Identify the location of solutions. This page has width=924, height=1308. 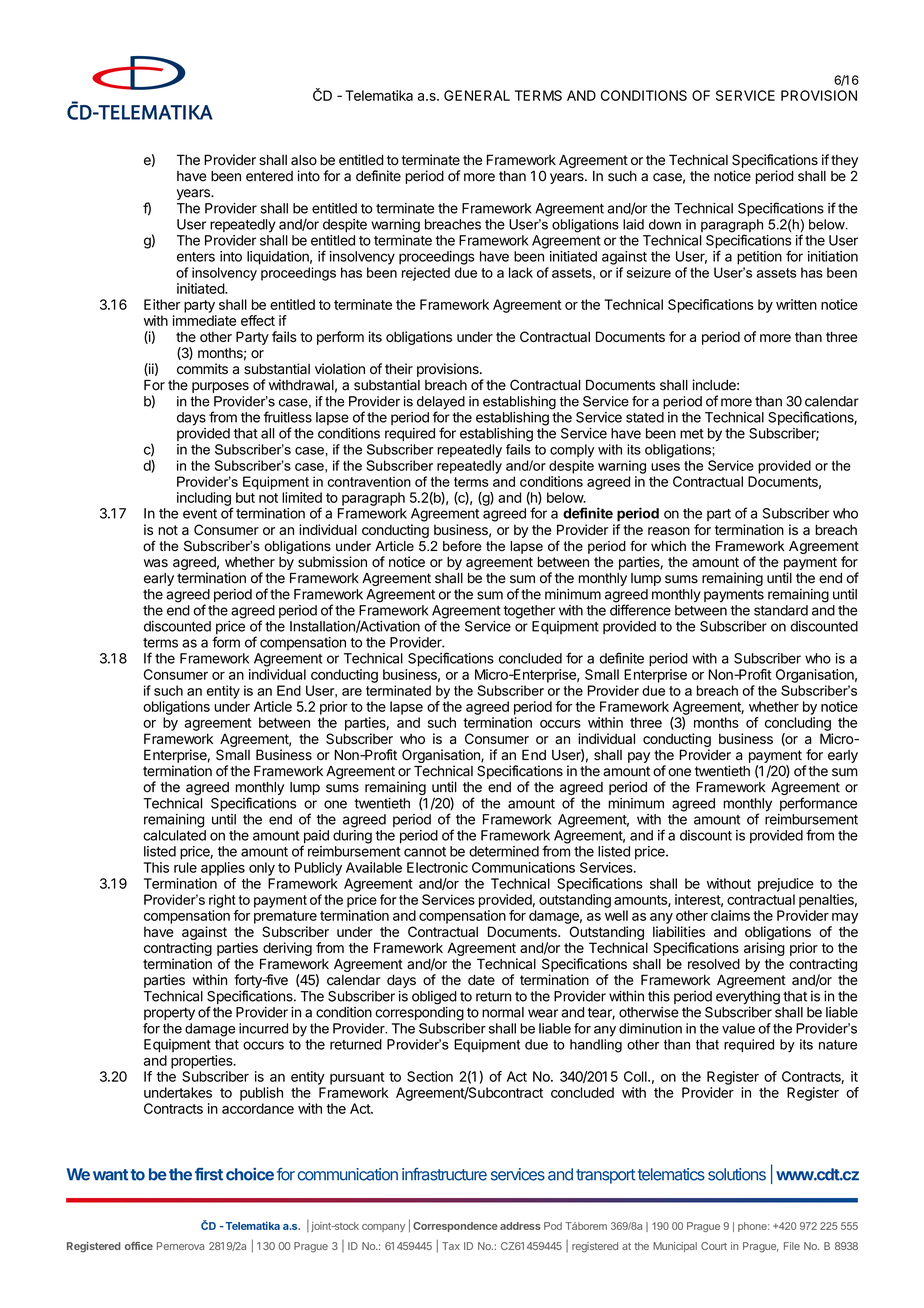
(737, 1174).
